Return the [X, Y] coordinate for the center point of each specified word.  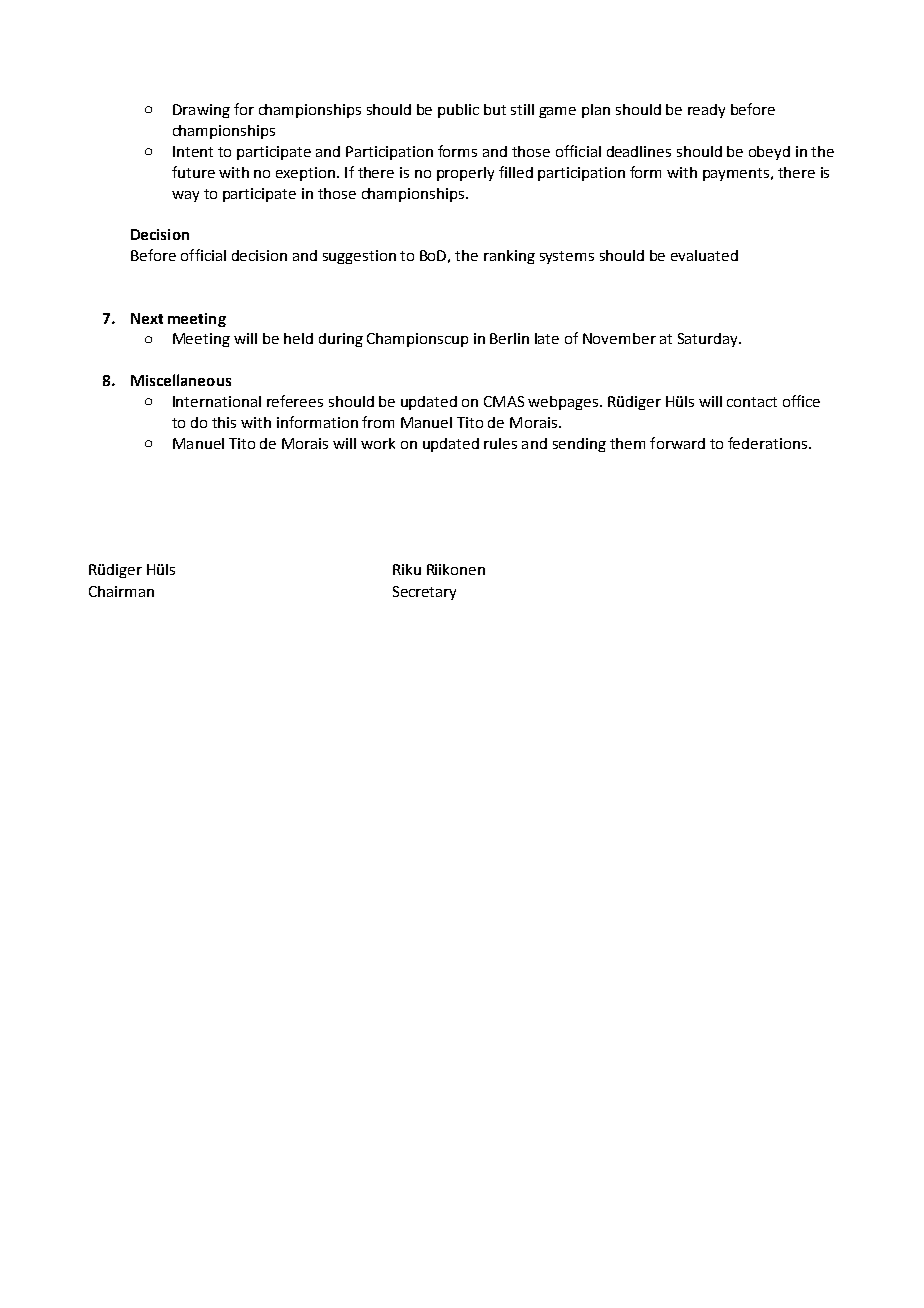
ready [706, 111]
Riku [407, 569]
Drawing [201, 111]
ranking [509, 257]
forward [677, 443]
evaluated [704, 255]
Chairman [121, 591]
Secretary [424, 593]
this [224, 422]
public [458, 111]
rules [500, 443]
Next [147, 318]
